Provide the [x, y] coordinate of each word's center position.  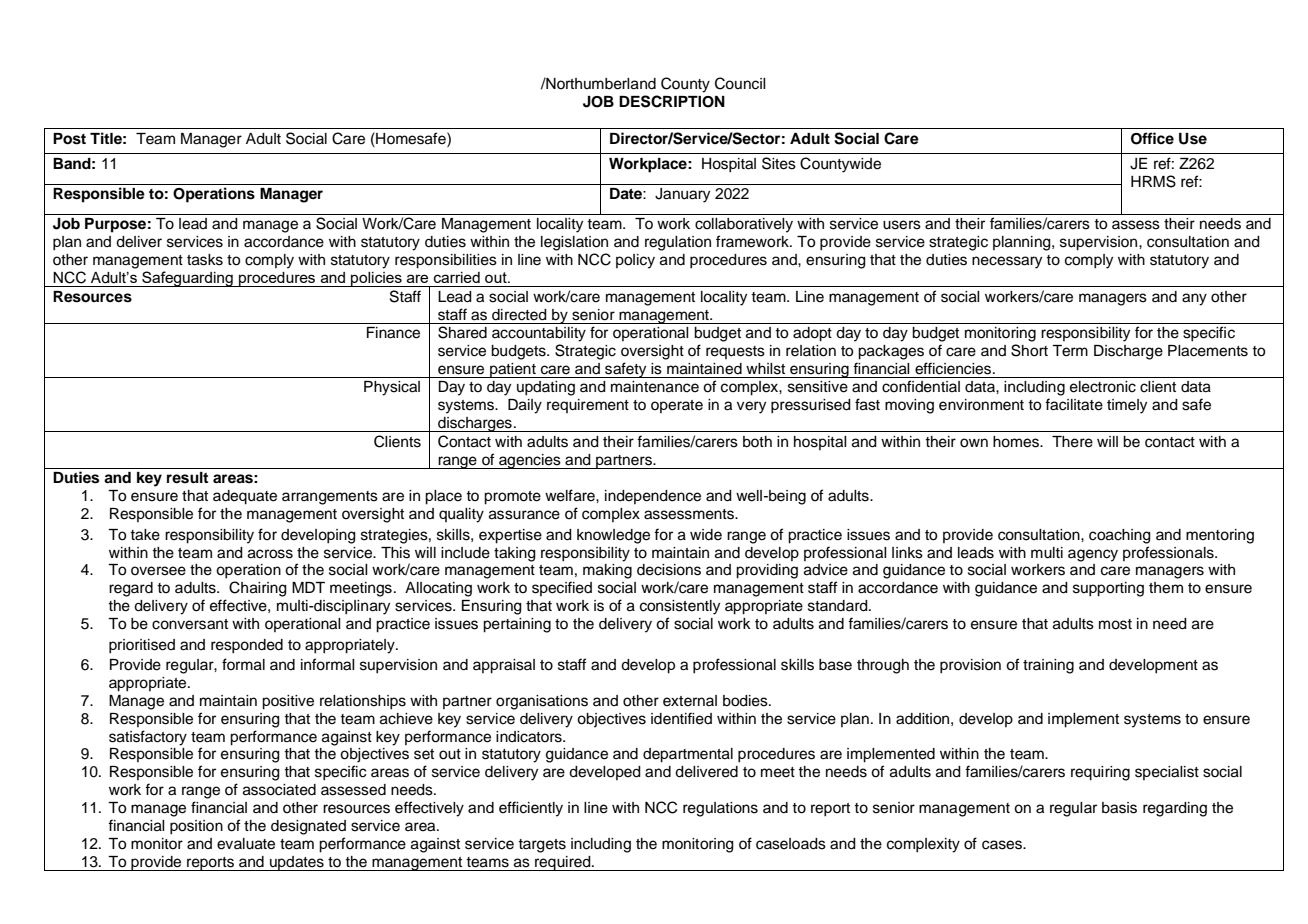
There [1072, 442]
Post [69, 139]
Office [1152, 138]
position [196, 827]
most [1115, 624]
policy [635, 261]
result [187, 478]
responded [247, 646]
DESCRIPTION [672, 101]
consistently [680, 607]
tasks [205, 260]
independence [653, 497]
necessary [1007, 262]
